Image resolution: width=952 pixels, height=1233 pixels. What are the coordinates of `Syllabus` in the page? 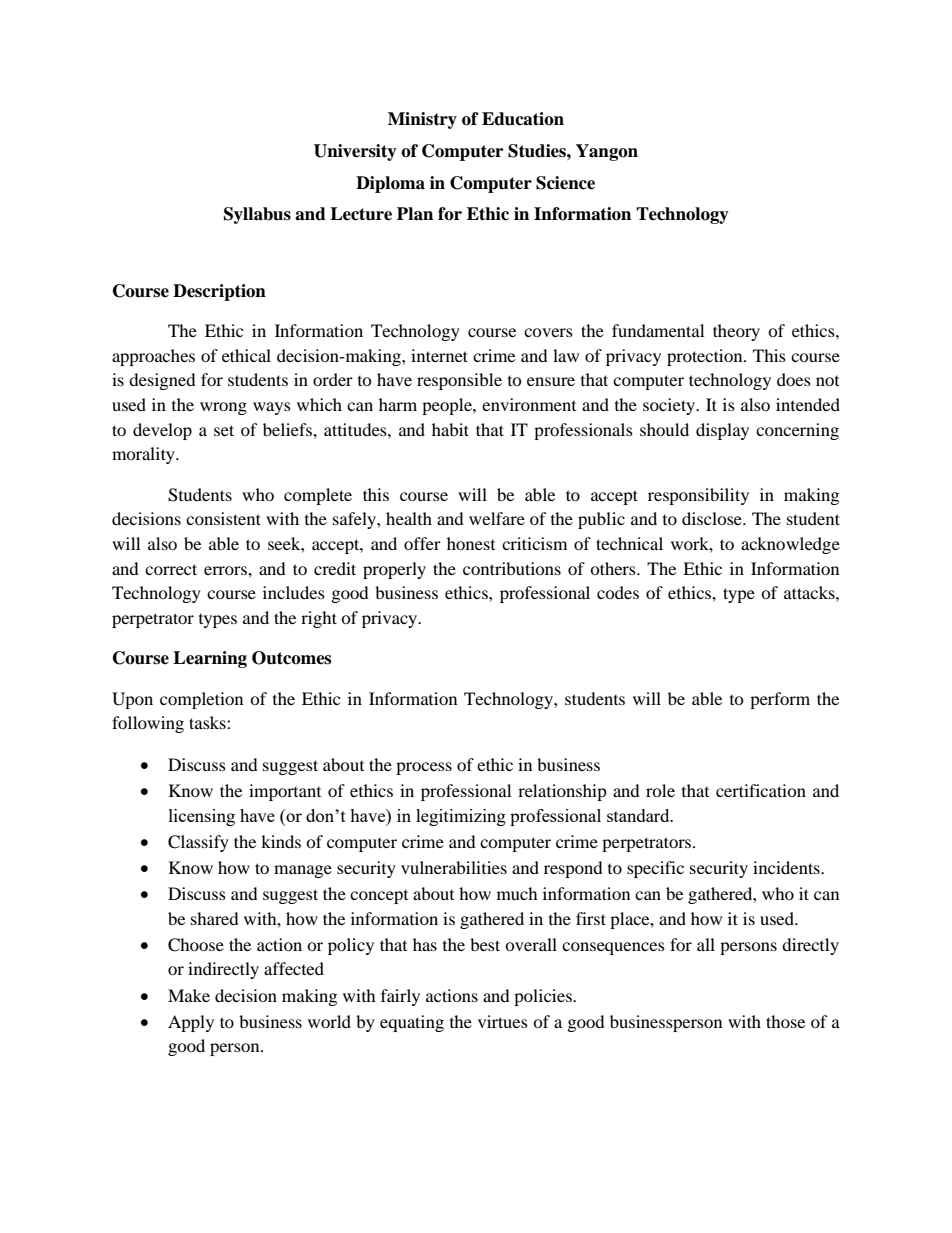 It's located at (257, 215).
